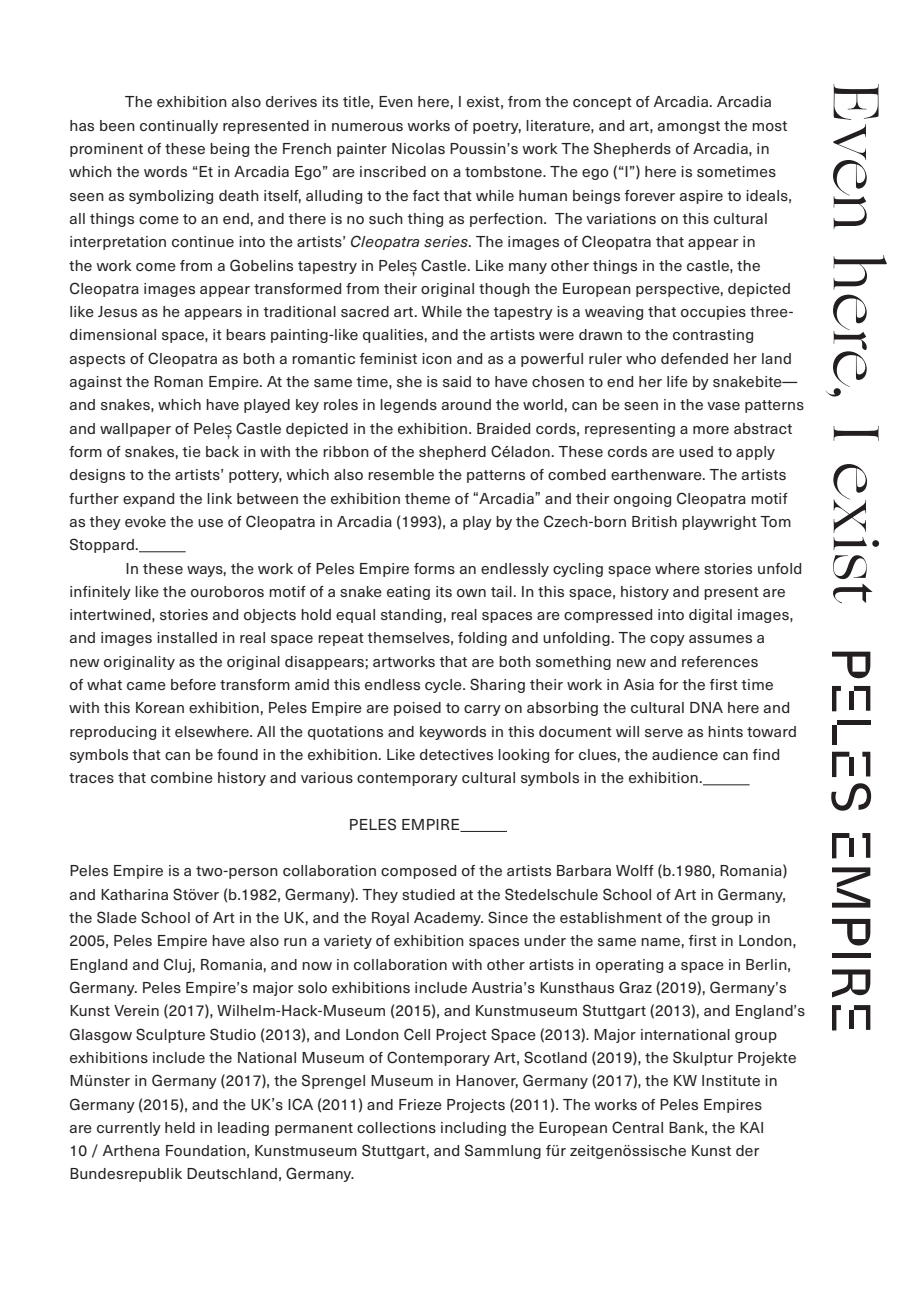 This page has width=924, height=1308. I want to click on continually, so click(179, 127).
